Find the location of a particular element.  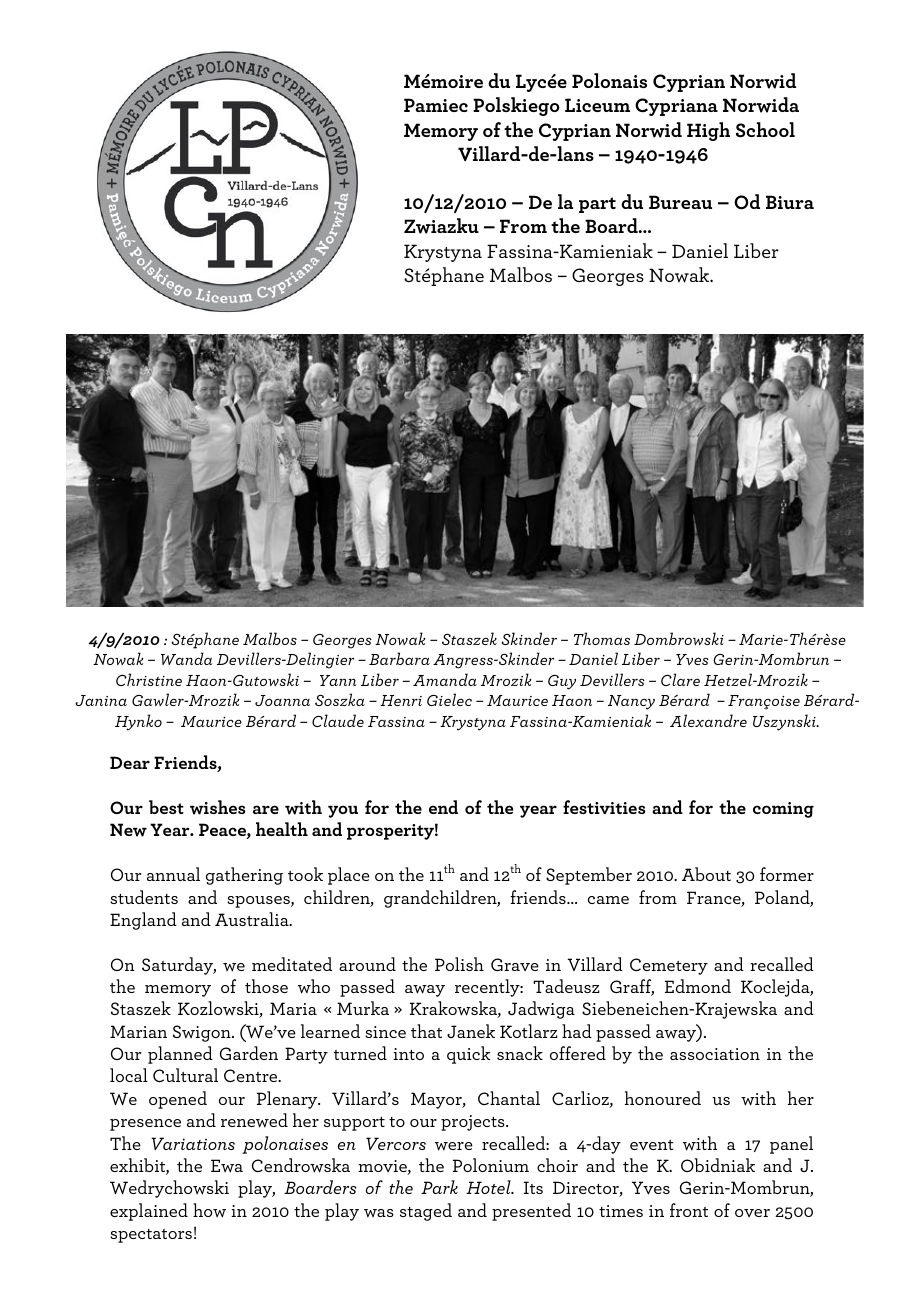

Cemetery is located at coordinates (669, 966).
